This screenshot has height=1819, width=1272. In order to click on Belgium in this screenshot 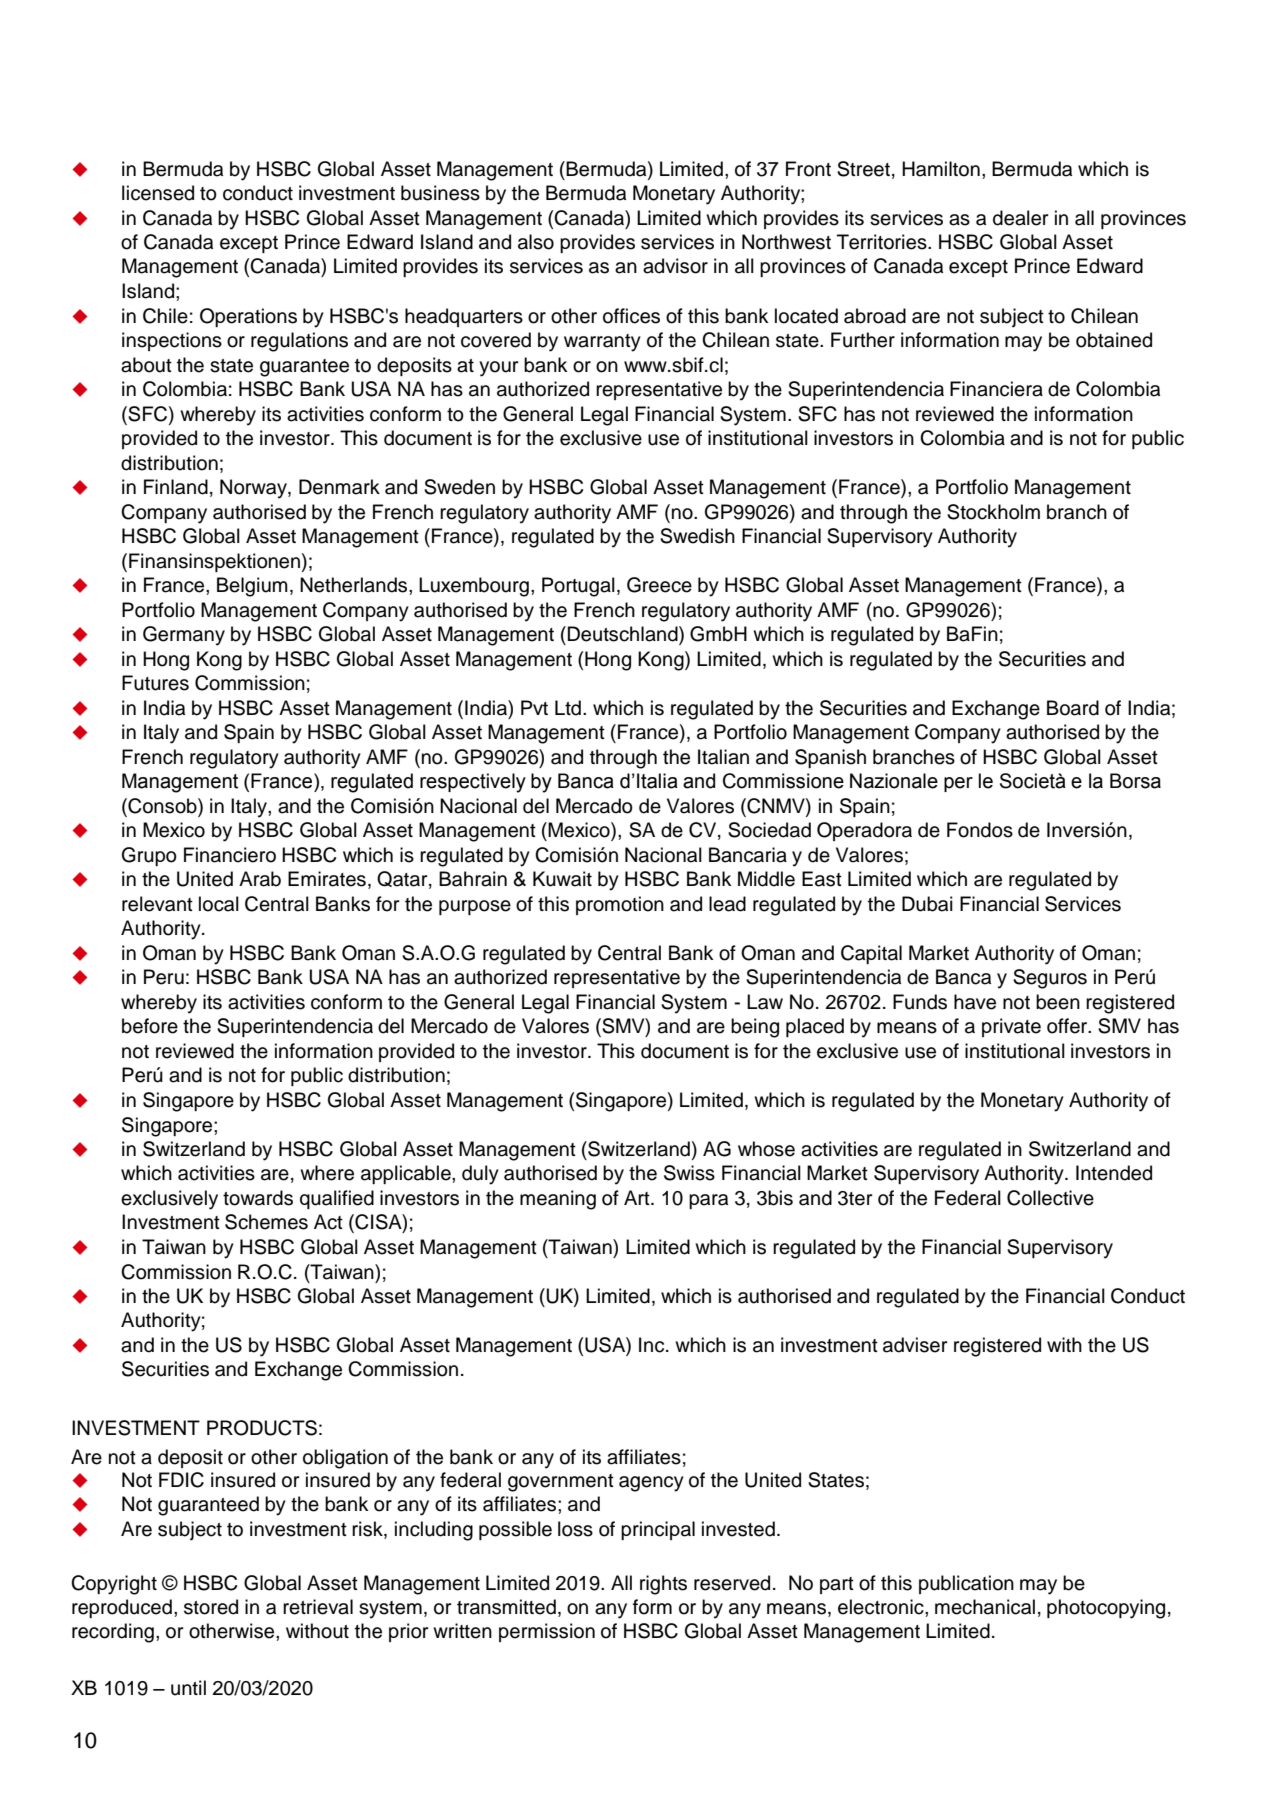, I will do `click(252, 587)`.
